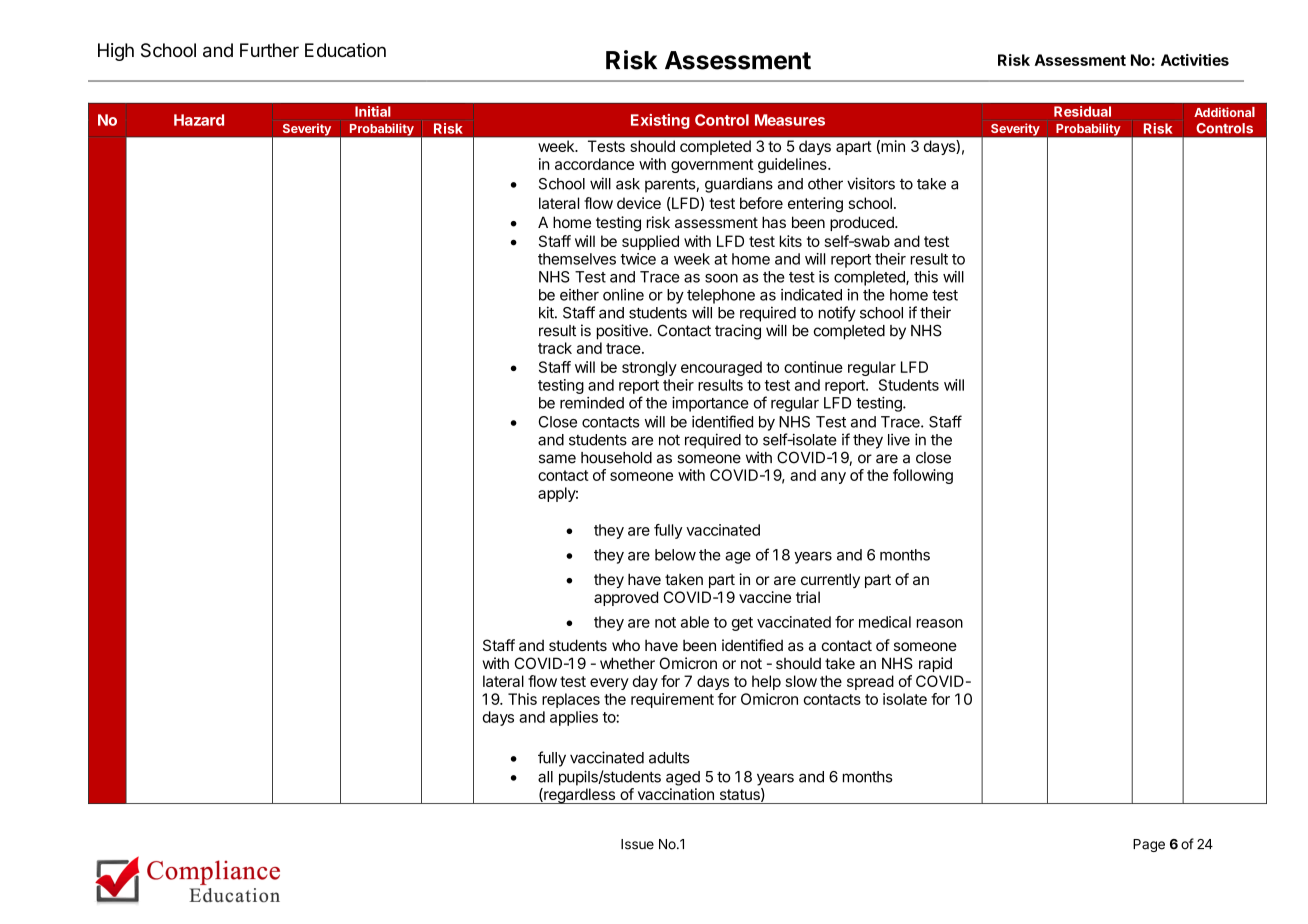 This screenshot has width=1308, height=924. What do you see at coordinates (637, 844) in the screenshot?
I see `Issue` at bounding box center [637, 844].
